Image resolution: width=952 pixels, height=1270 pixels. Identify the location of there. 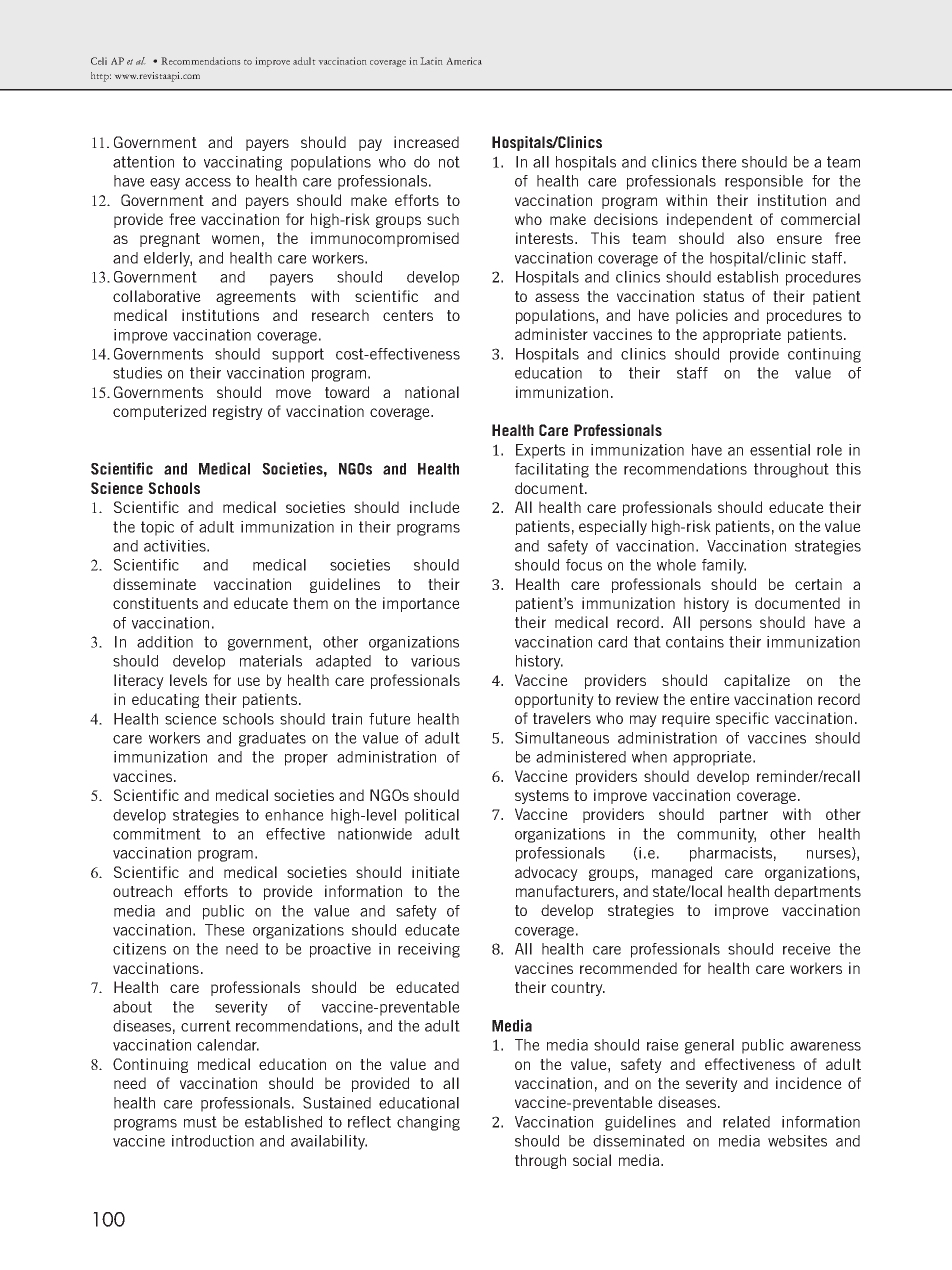
(719, 162).
